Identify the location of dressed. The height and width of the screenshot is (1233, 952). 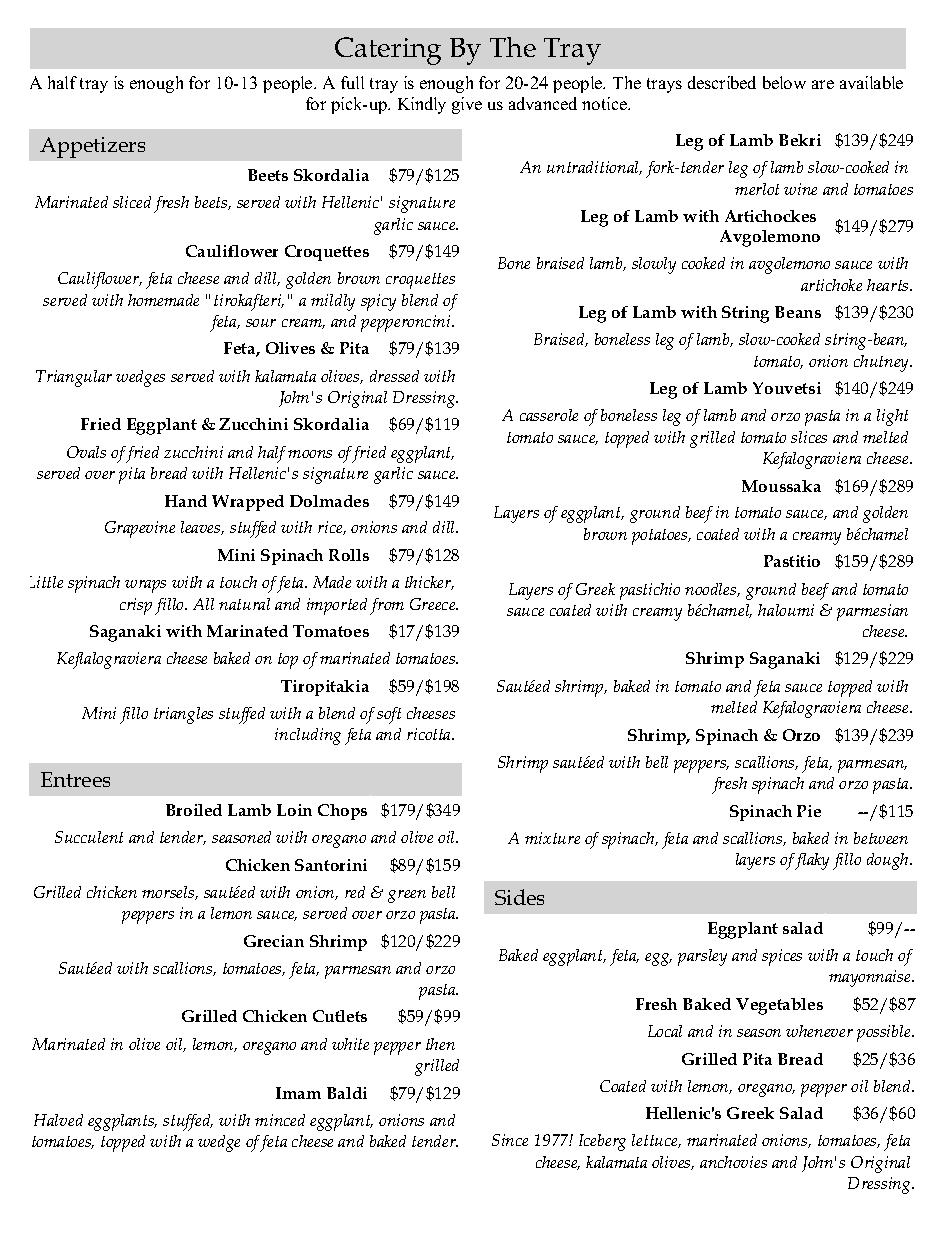
(394, 376).
